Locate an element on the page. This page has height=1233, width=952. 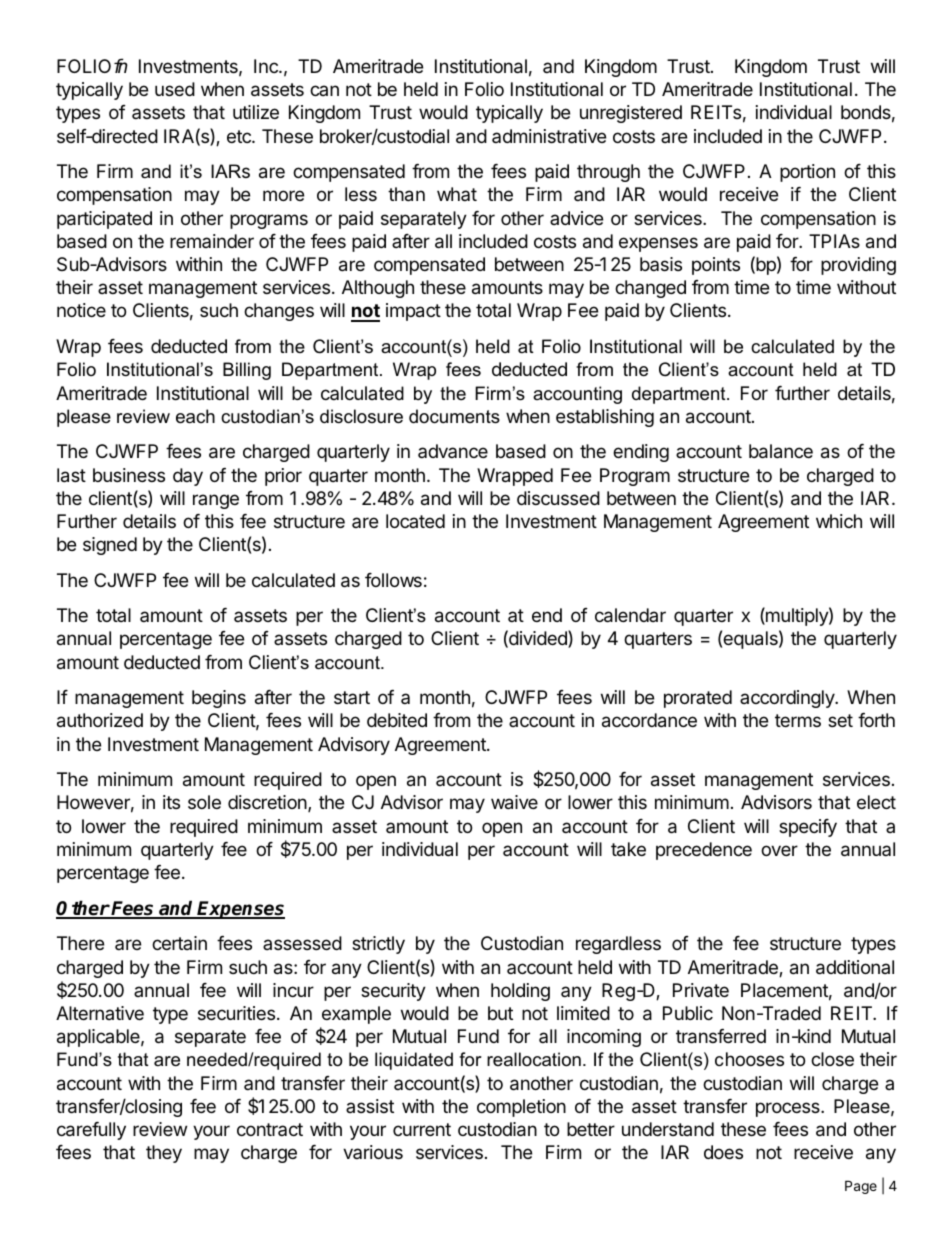
impact is located at coordinates (413, 312).
